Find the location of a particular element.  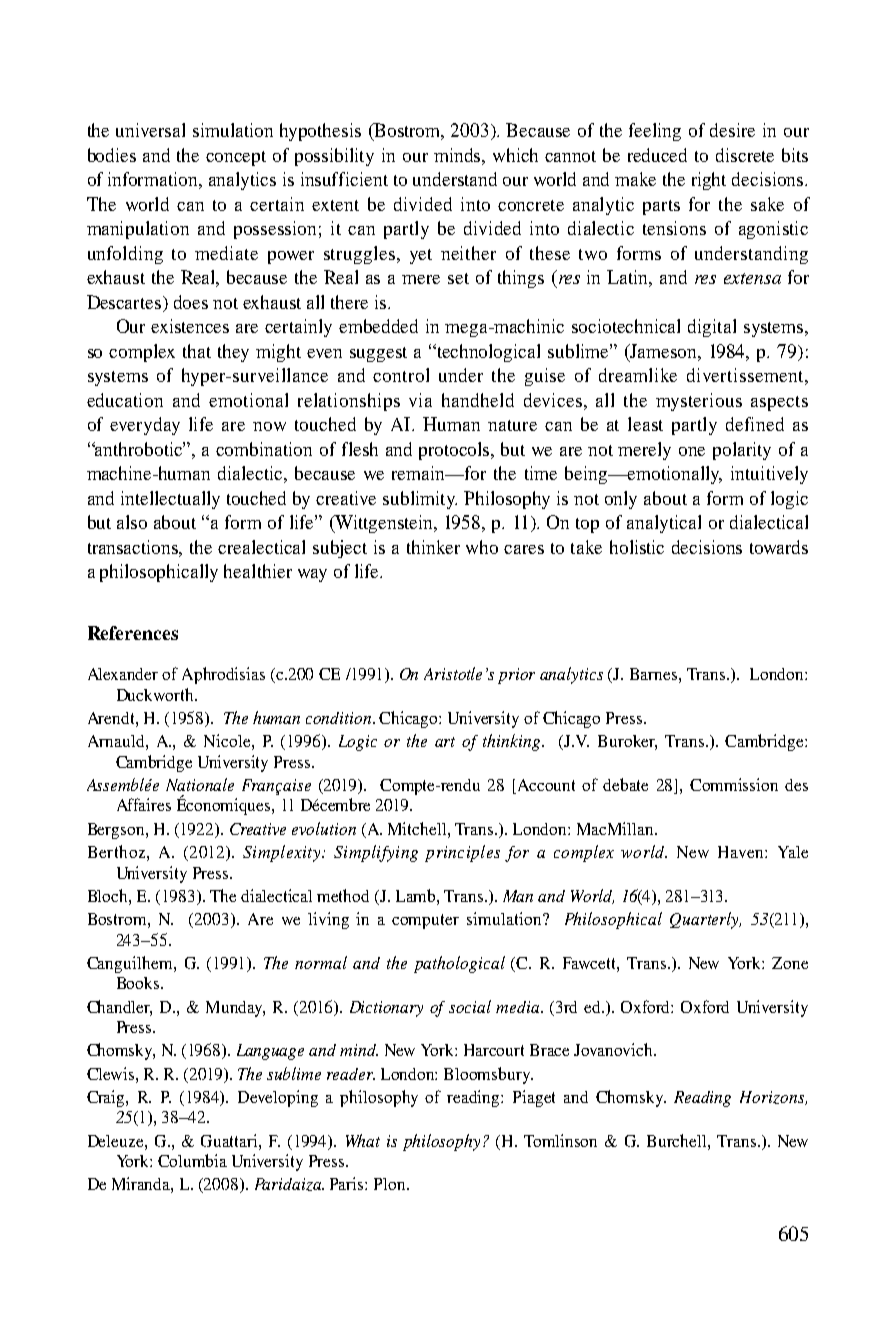

Quarterly is located at coordinates (705, 920).
